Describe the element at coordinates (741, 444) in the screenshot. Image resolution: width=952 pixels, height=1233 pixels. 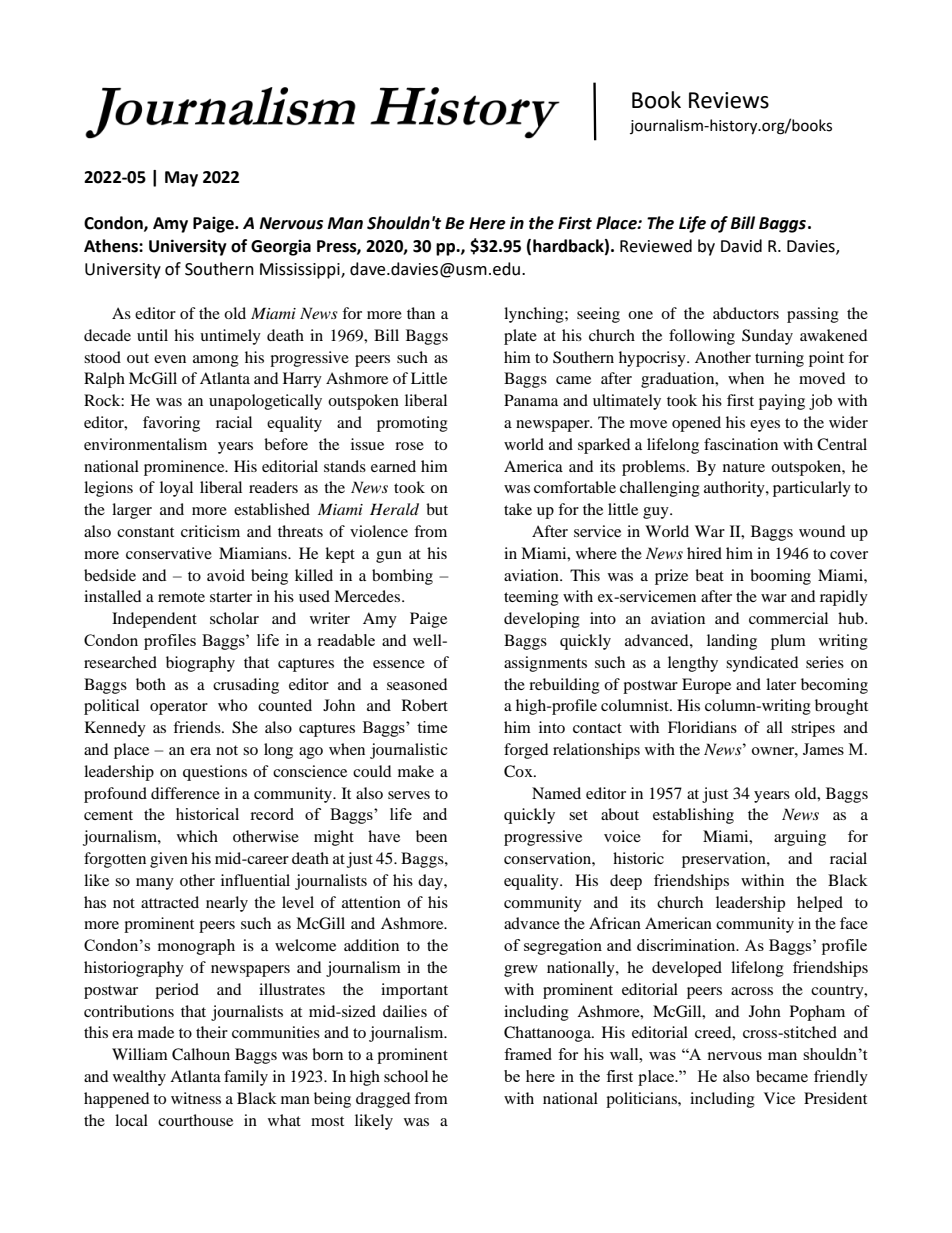
I see `fascination` at that location.
